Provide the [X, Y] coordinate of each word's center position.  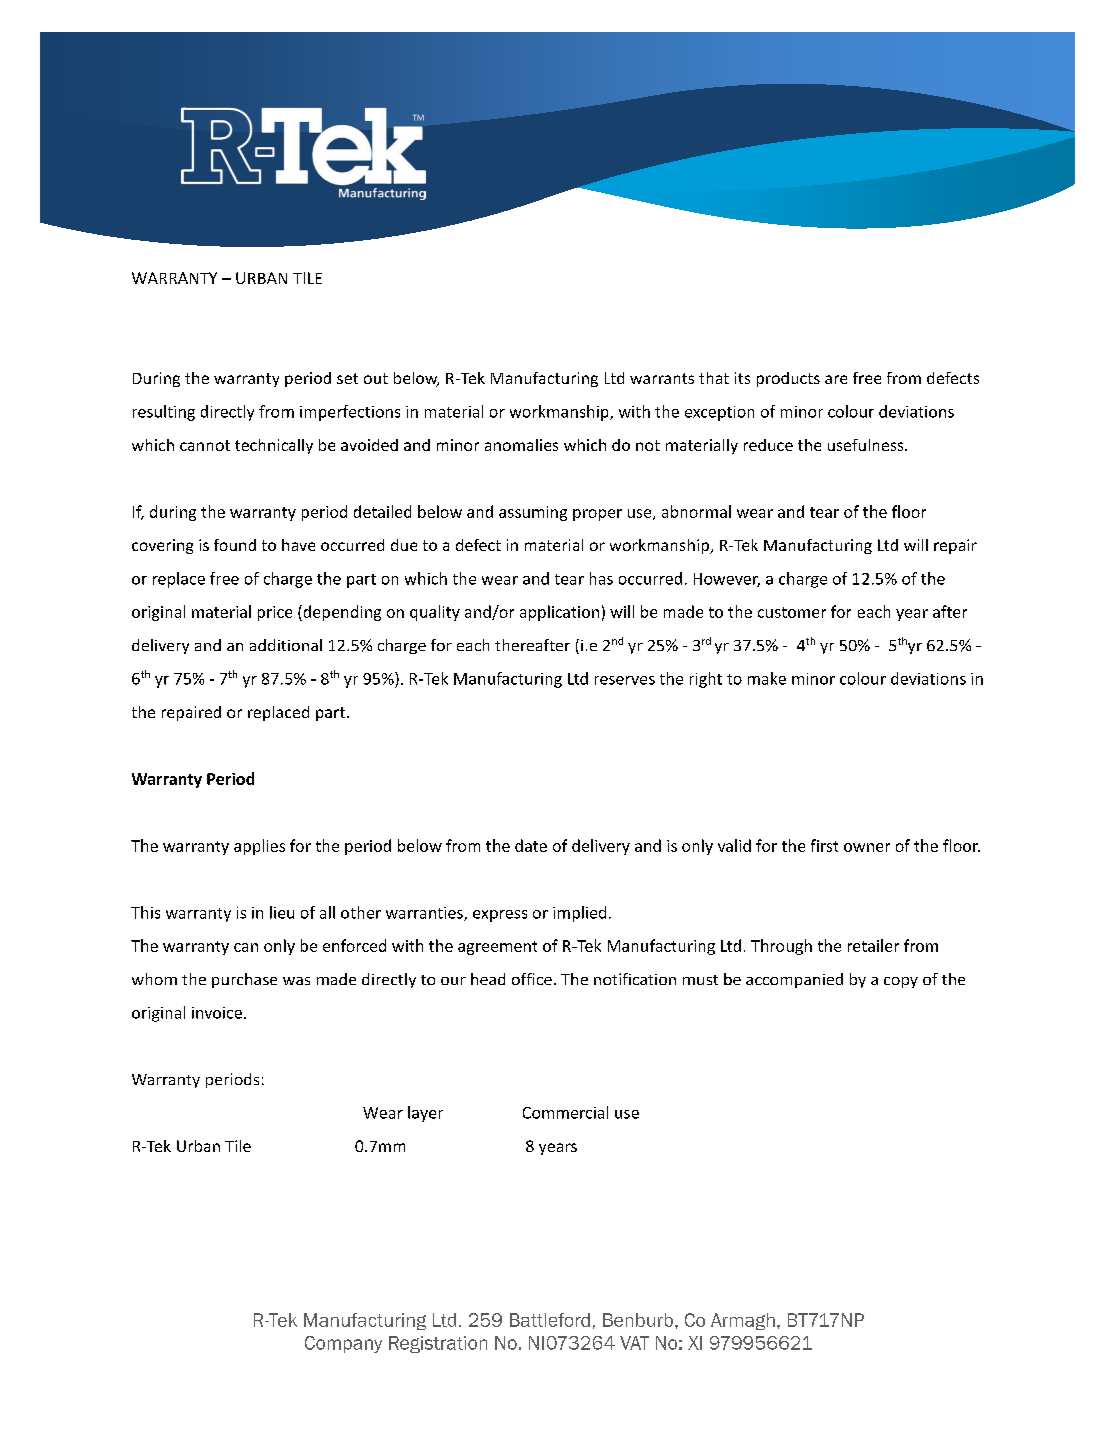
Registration [438, 1344]
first [824, 845]
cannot [205, 445]
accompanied [794, 980]
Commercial [565, 1112]
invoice [217, 1013]
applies [259, 847]
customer [792, 612]
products [788, 379]
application [559, 613]
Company [343, 1344]
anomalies [521, 445]
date [531, 845]
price [275, 613]
